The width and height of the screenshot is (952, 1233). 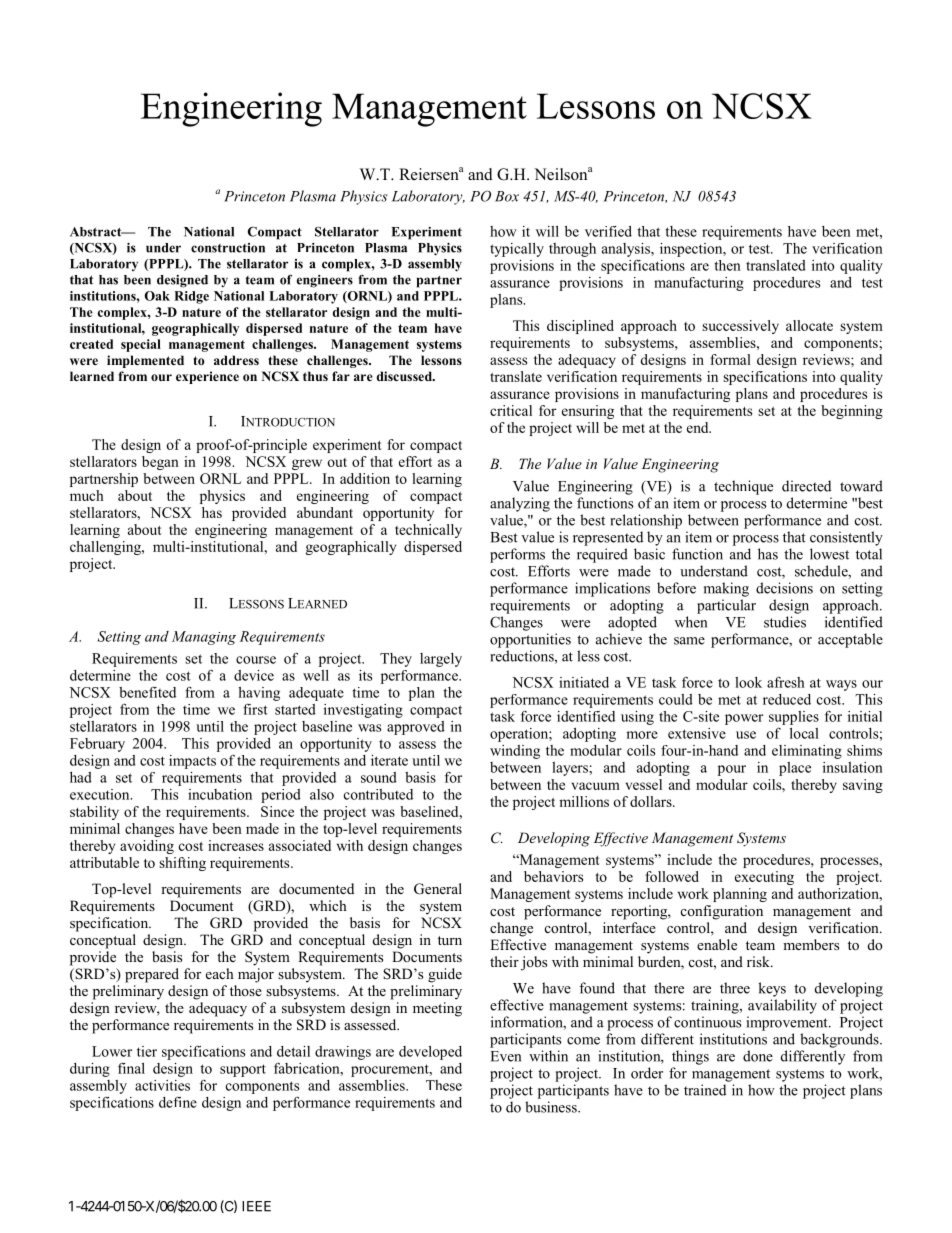 What do you see at coordinates (256, 1206) in the screenshot?
I see `IEEE` at bounding box center [256, 1206].
